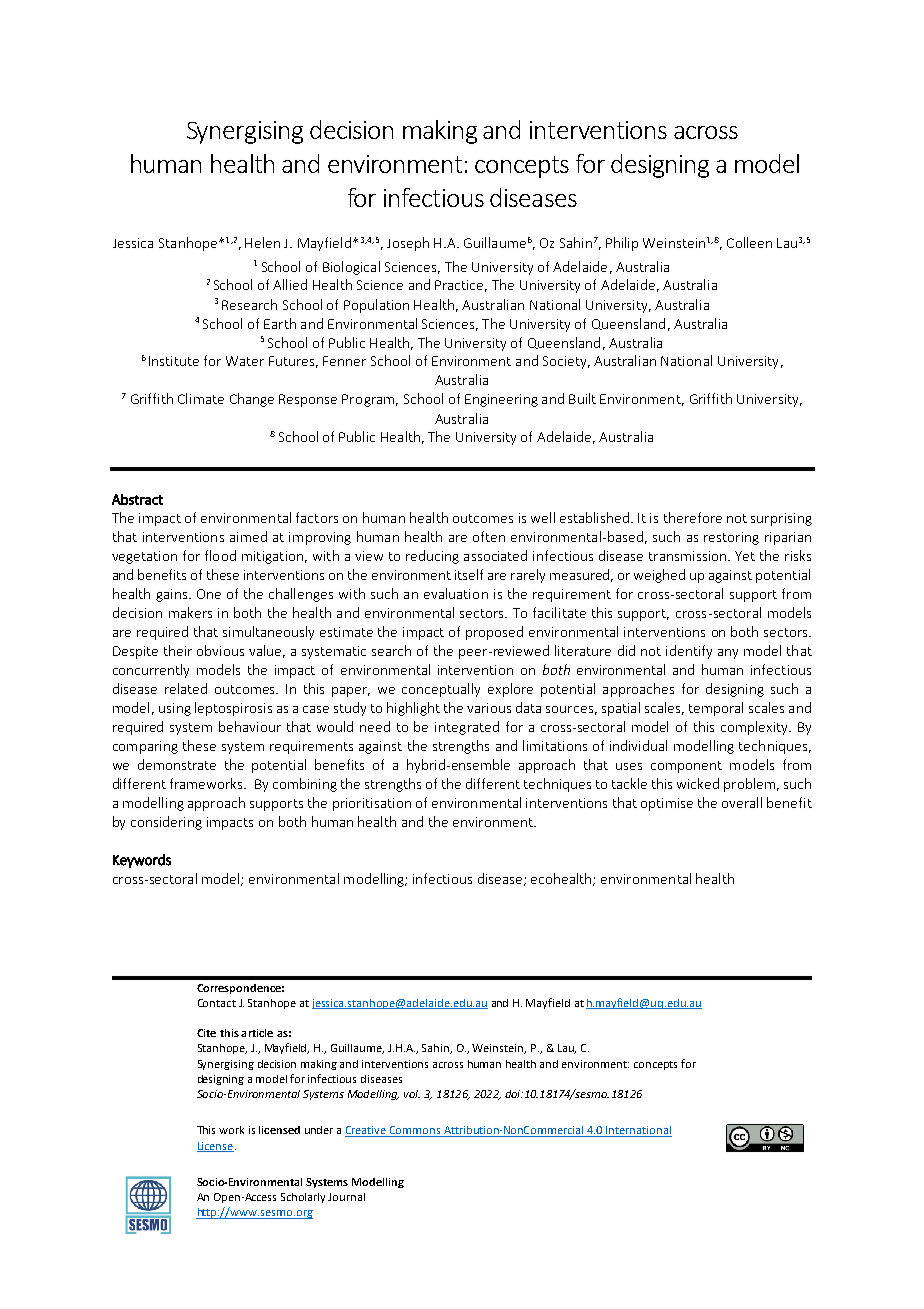 Image resolution: width=924 pixels, height=1309 pixels. What do you see at coordinates (252, 400) in the document?
I see `Change` at bounding box center [252, 400].
